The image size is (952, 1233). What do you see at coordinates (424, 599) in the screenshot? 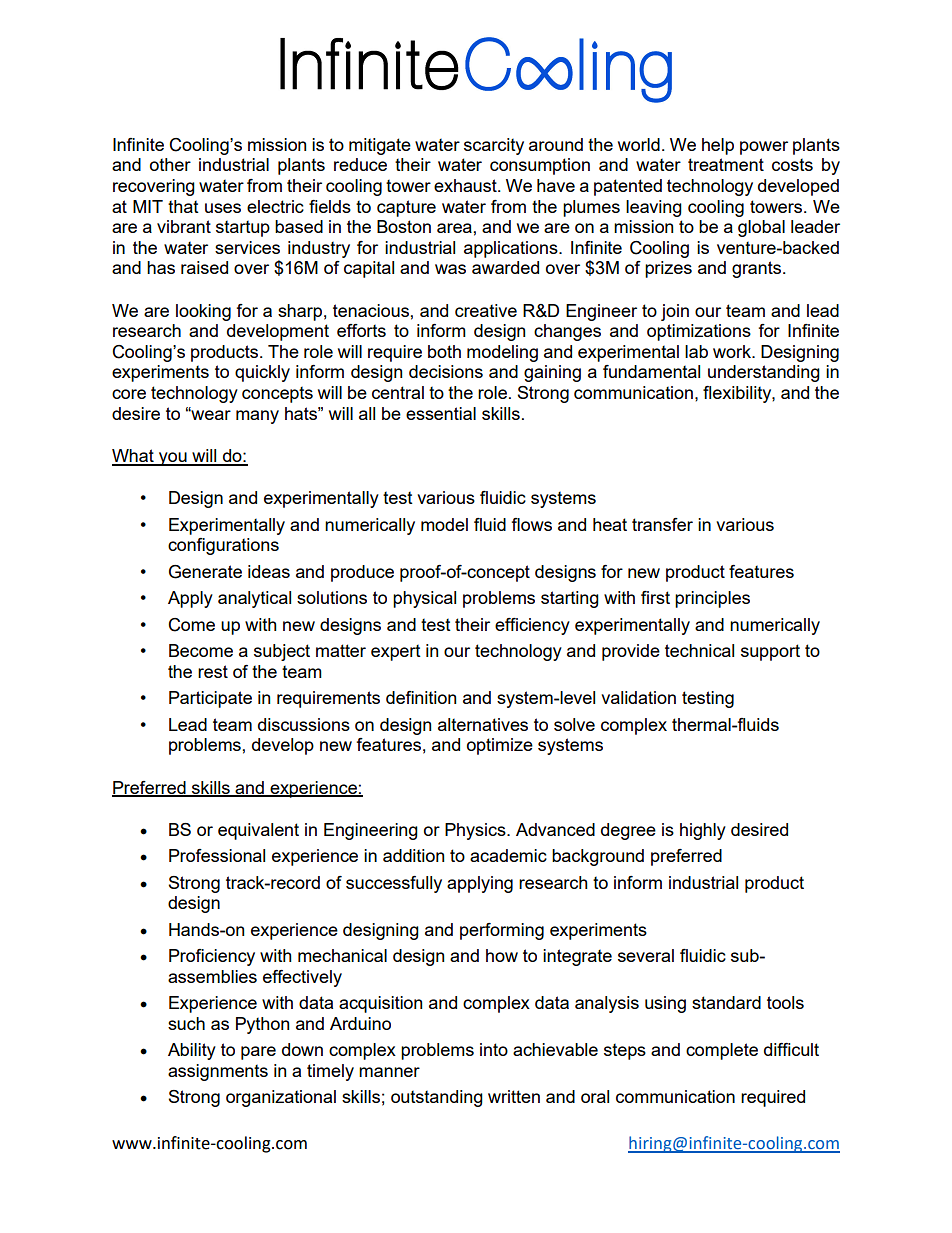
I see `physical` at bounding box center [424, 599].
